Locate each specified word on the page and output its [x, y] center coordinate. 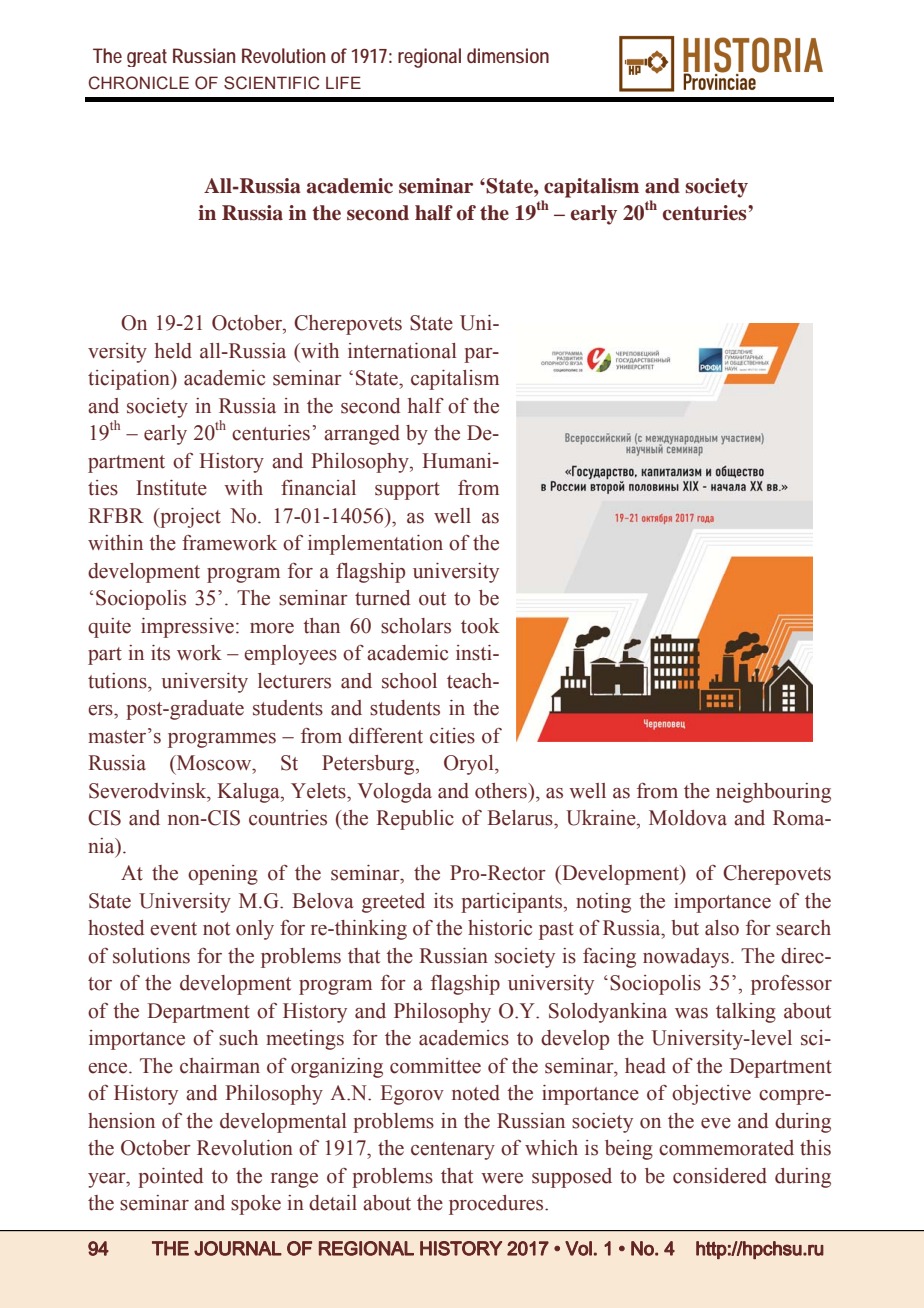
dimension [508, 55]
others [502, 791]
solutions [151, 956]
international [402, 351]
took [480, 626]
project [189, 518]
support [407, 491]
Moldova [688, 818]
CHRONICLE [139, 83]
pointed [170, 1178]
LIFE [343, 82]
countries [288, 818]
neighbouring [773, 793]
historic [500, 928]
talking [746, 1013]
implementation [375, 545]
